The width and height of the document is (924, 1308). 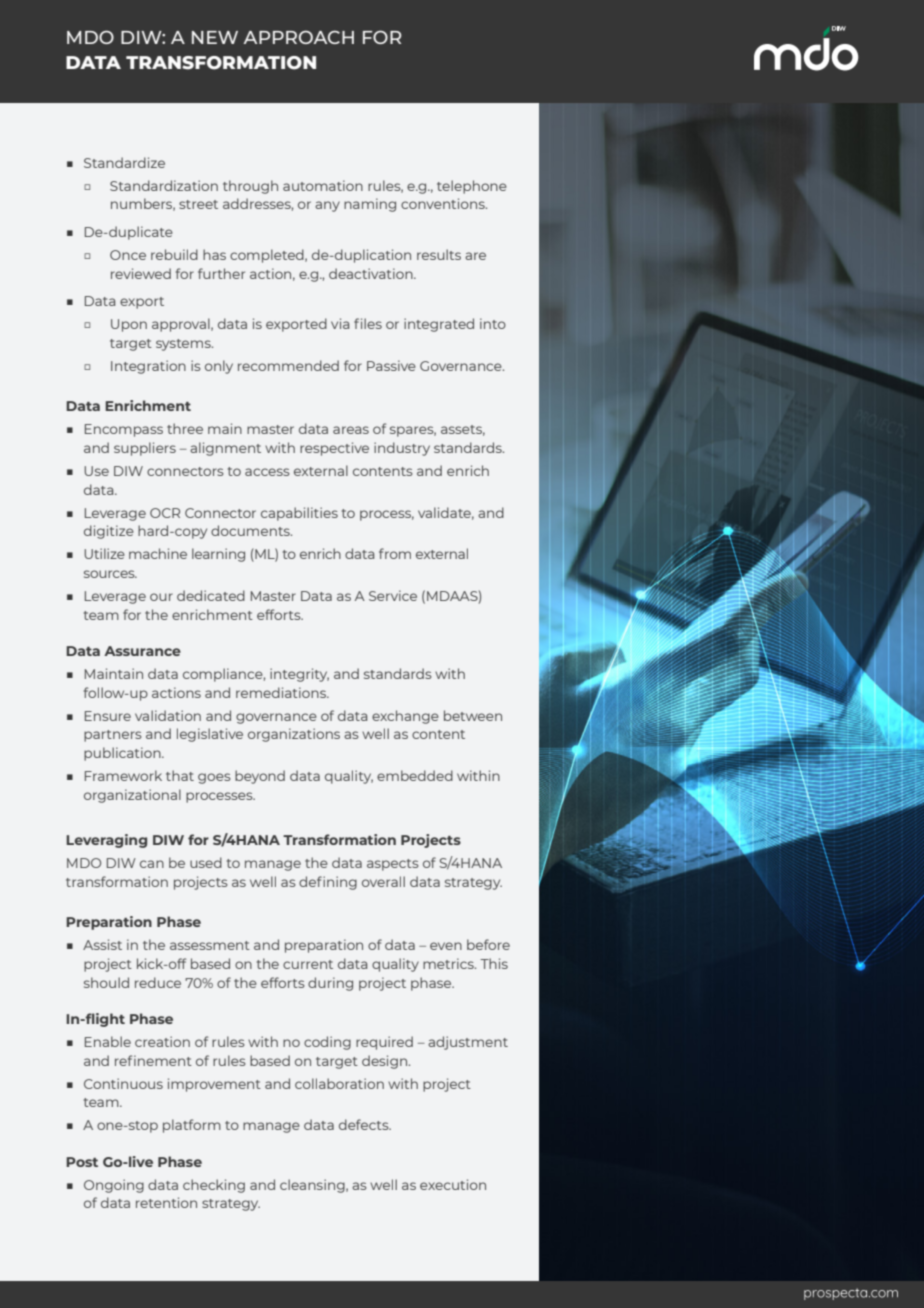 I want to click on Assist, so click(x=102, y=944).
